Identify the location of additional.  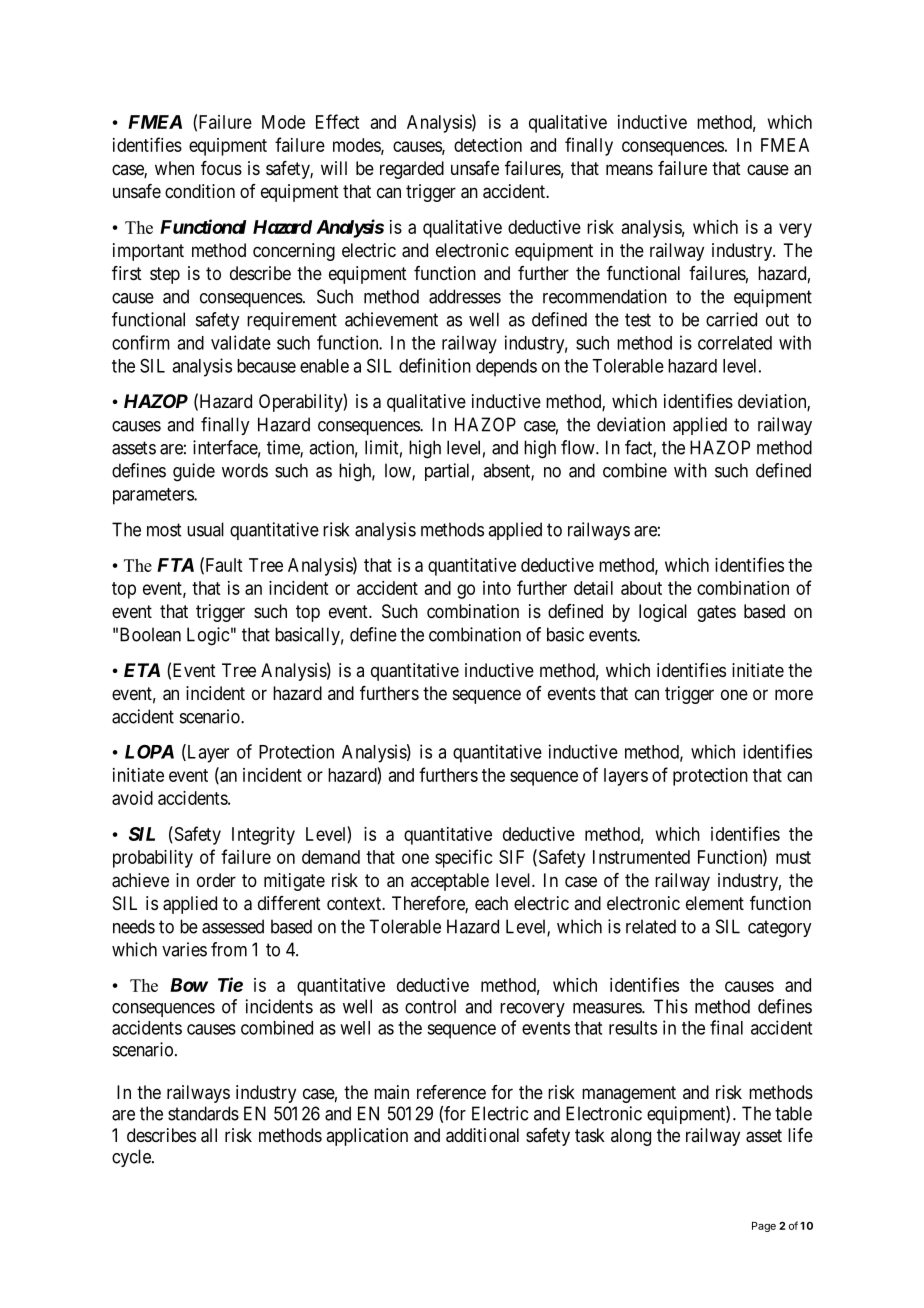
(482, 1135).
